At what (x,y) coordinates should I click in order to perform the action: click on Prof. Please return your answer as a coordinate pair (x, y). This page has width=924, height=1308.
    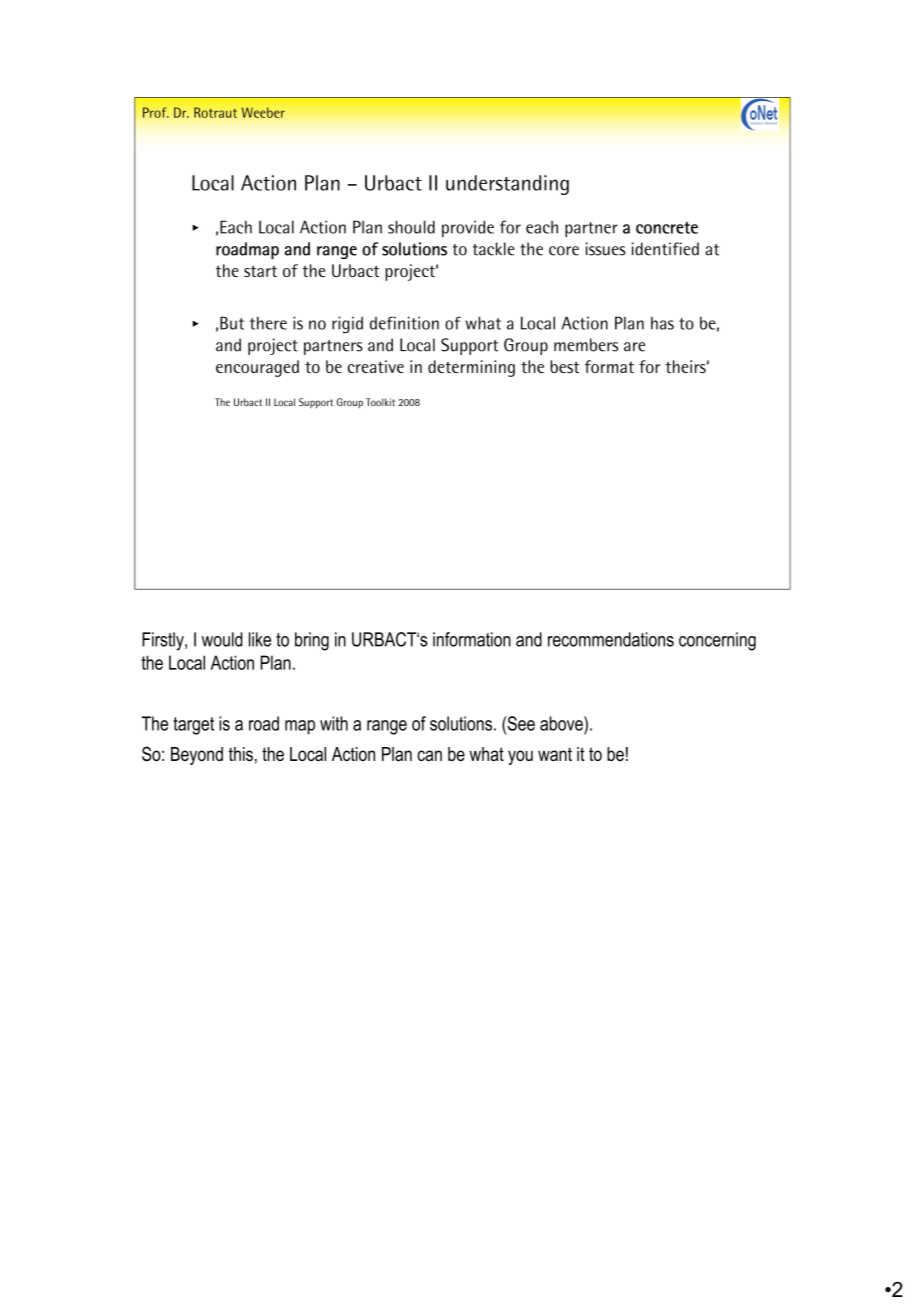
    Looking at the image, I should click on (156, 112).
